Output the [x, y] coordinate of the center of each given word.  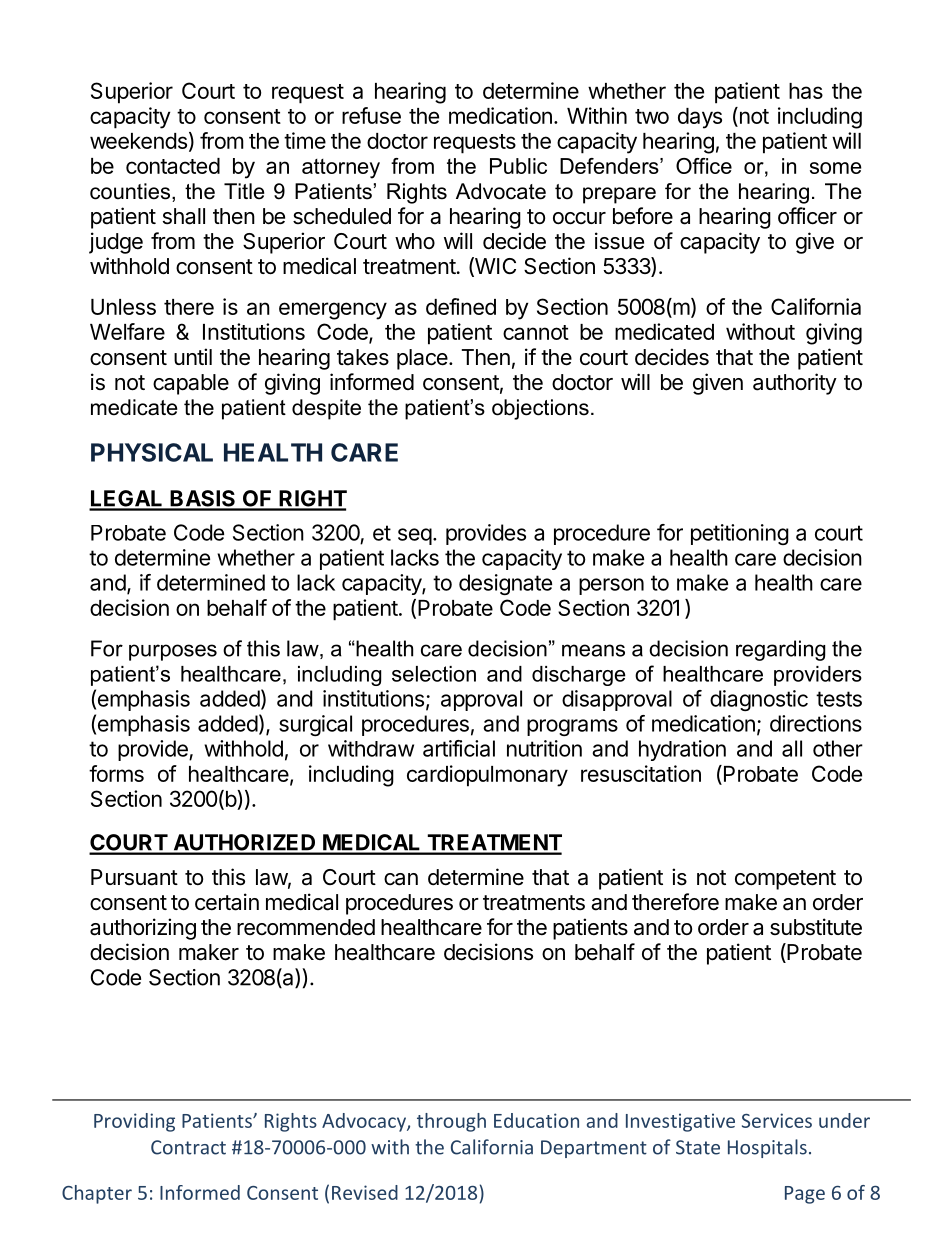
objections [540, 409]
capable [191, 384]
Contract [188, 1147]
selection [434, 674]
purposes [173, 652]
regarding [780, 650]
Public [518, 166]
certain [227, 902]
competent [785, 880]
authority [795, 384]
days [700, 118]
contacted [173, 166]
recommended [306, 927]
